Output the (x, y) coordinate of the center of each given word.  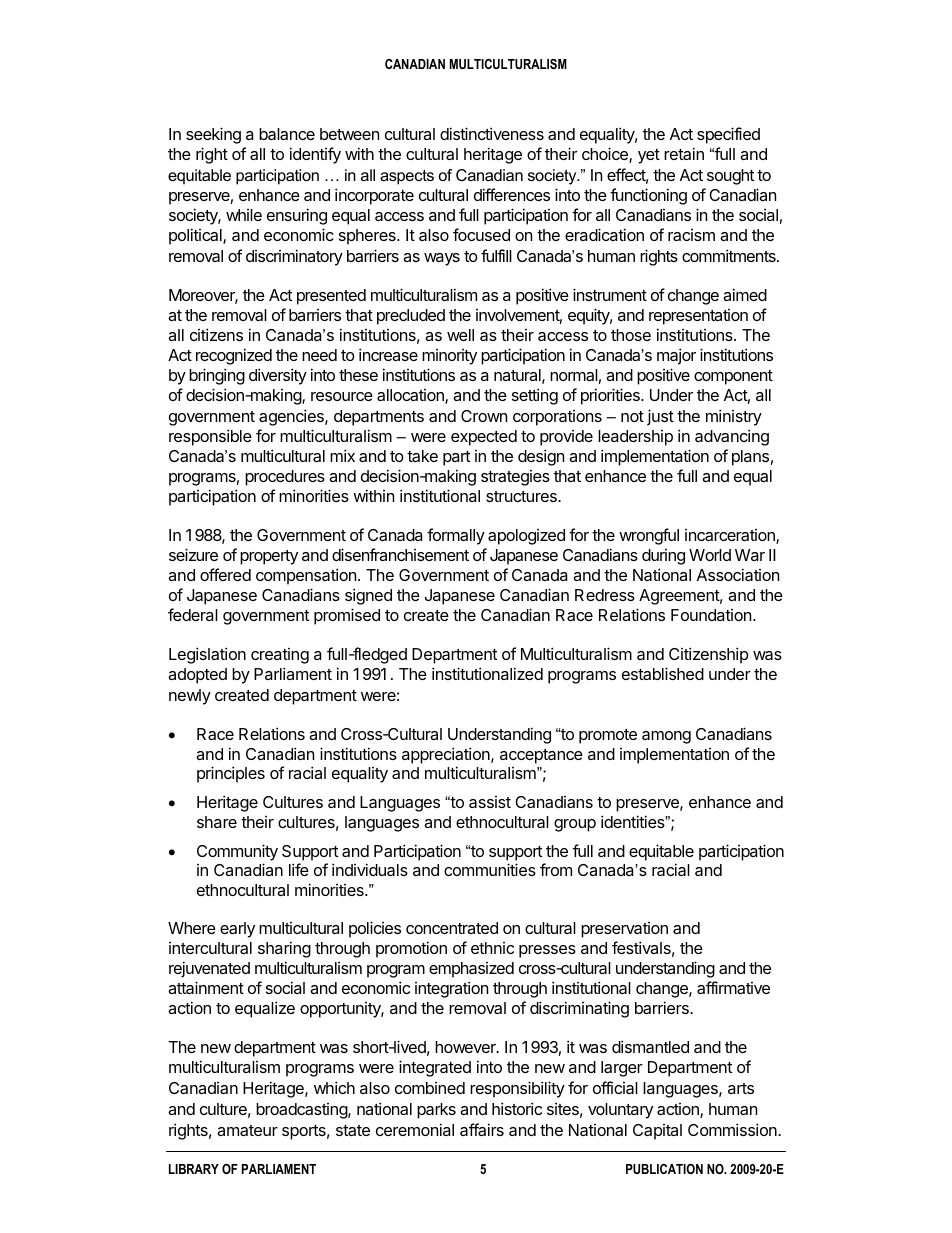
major (676, 356)
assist (490, 802)
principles (231, 774)
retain (684, 153)
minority (449, 357)
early (237, 930)
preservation (624, 930)
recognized (234, 356)
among (666, 737)
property (269, 557)
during (663, 557)
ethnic (492, 948)
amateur (247, 1130)
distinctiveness (492, 133)
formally (456, 536)
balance (287, 134)
